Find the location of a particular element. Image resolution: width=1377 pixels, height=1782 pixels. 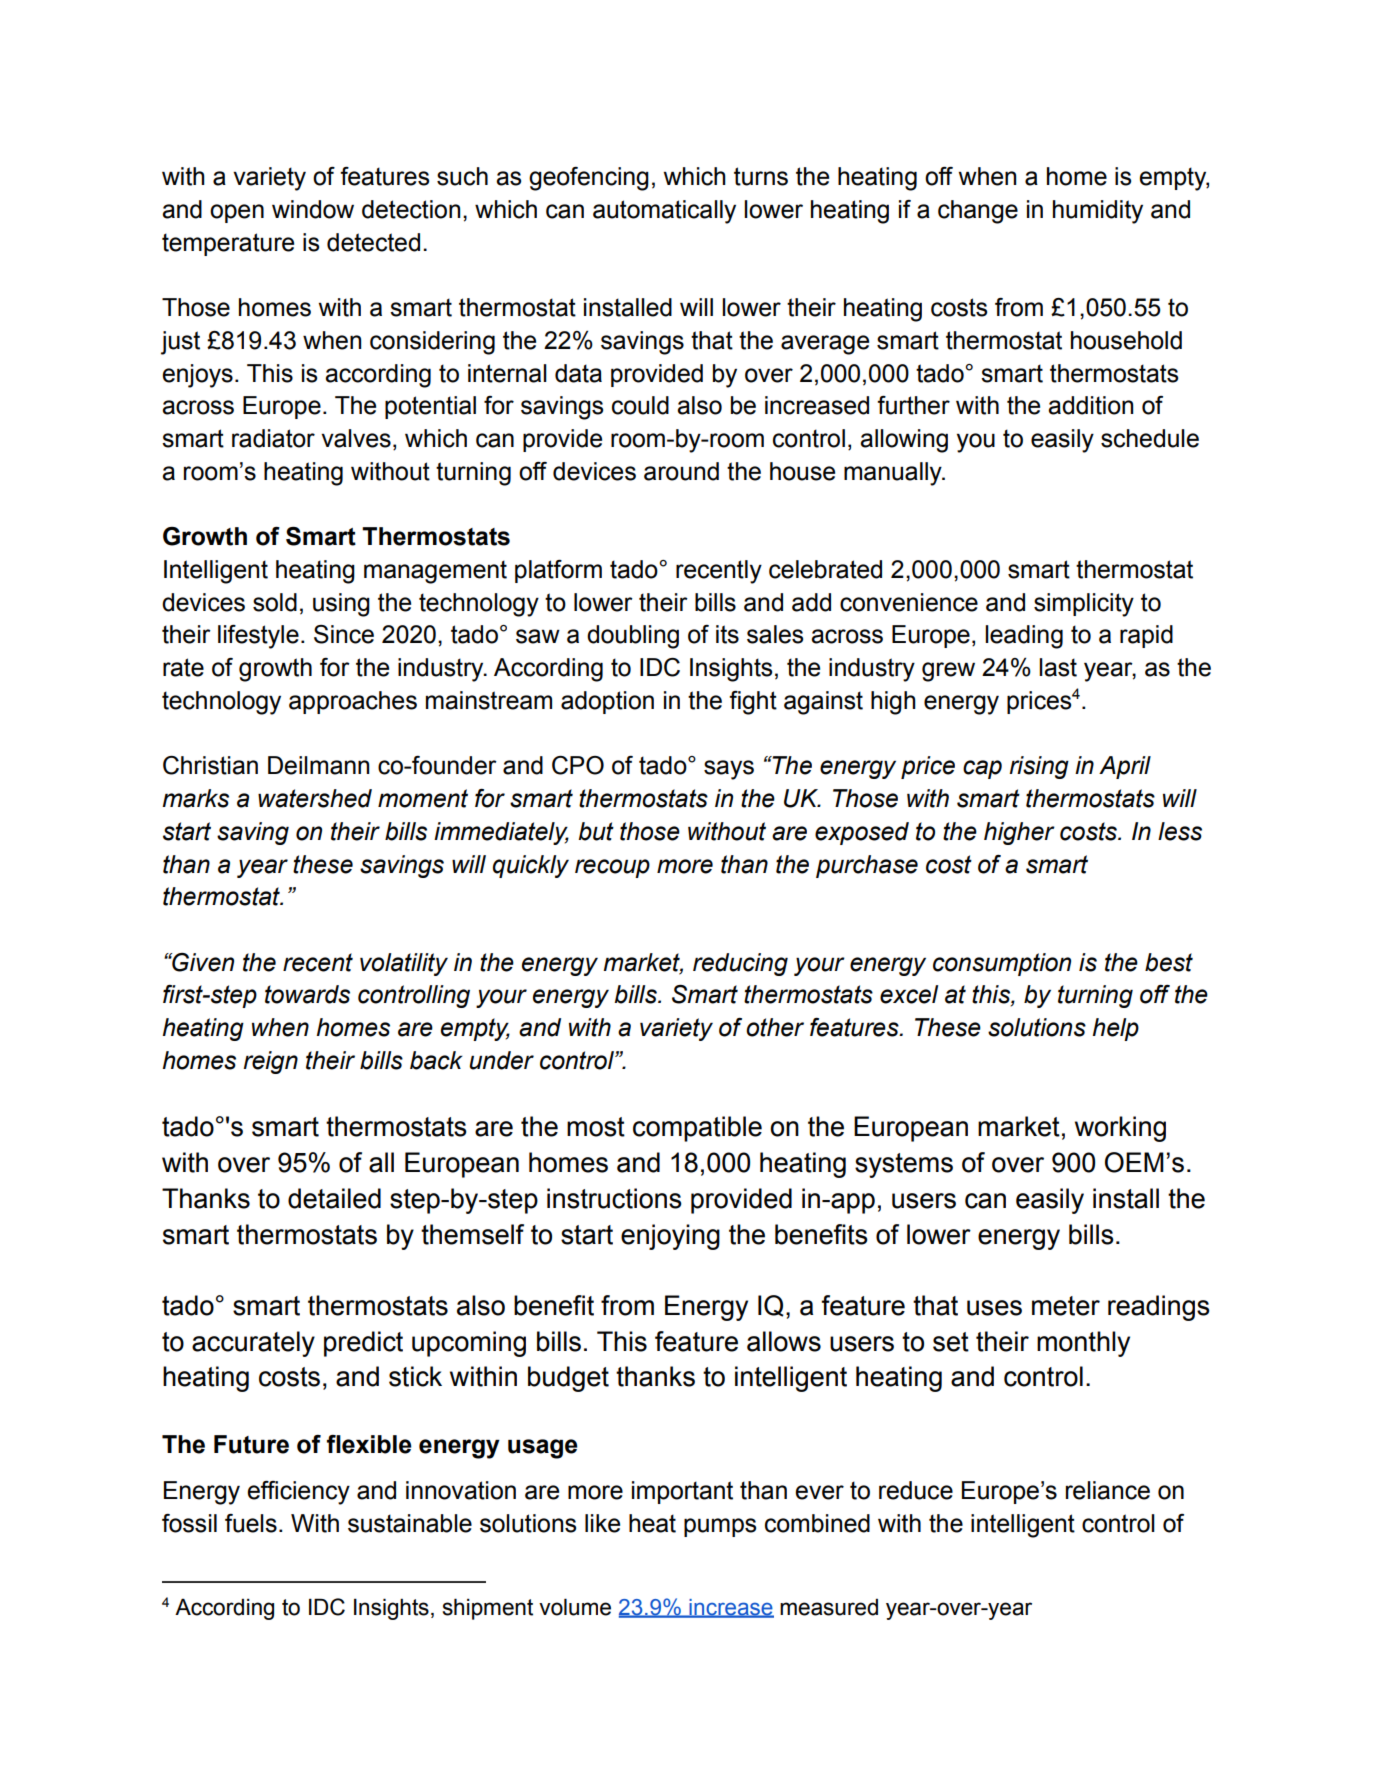

fuels is located at coordinates (251, 1523).
